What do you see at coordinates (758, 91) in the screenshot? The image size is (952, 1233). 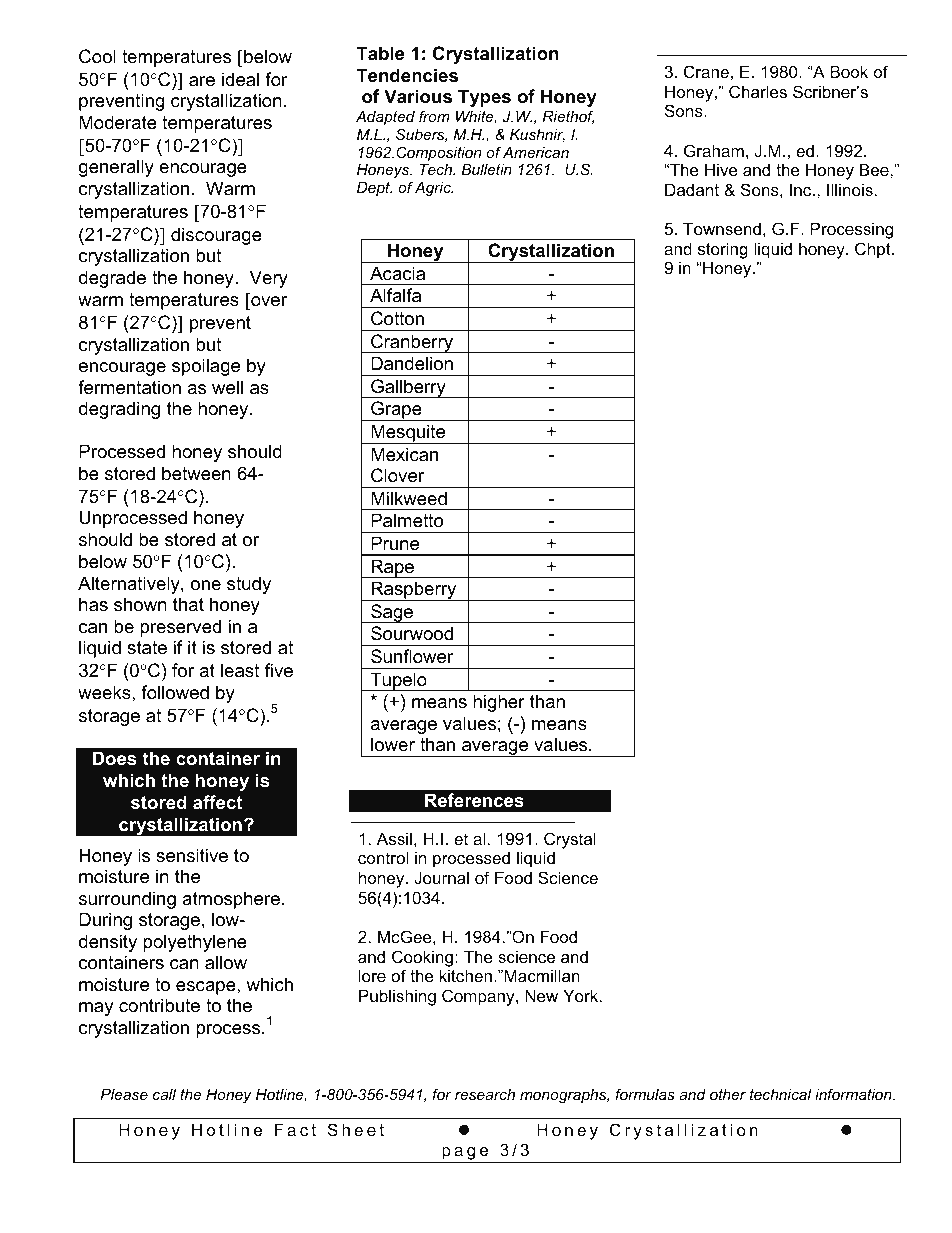 I see `Charles` at bounding box center [758, 91].
